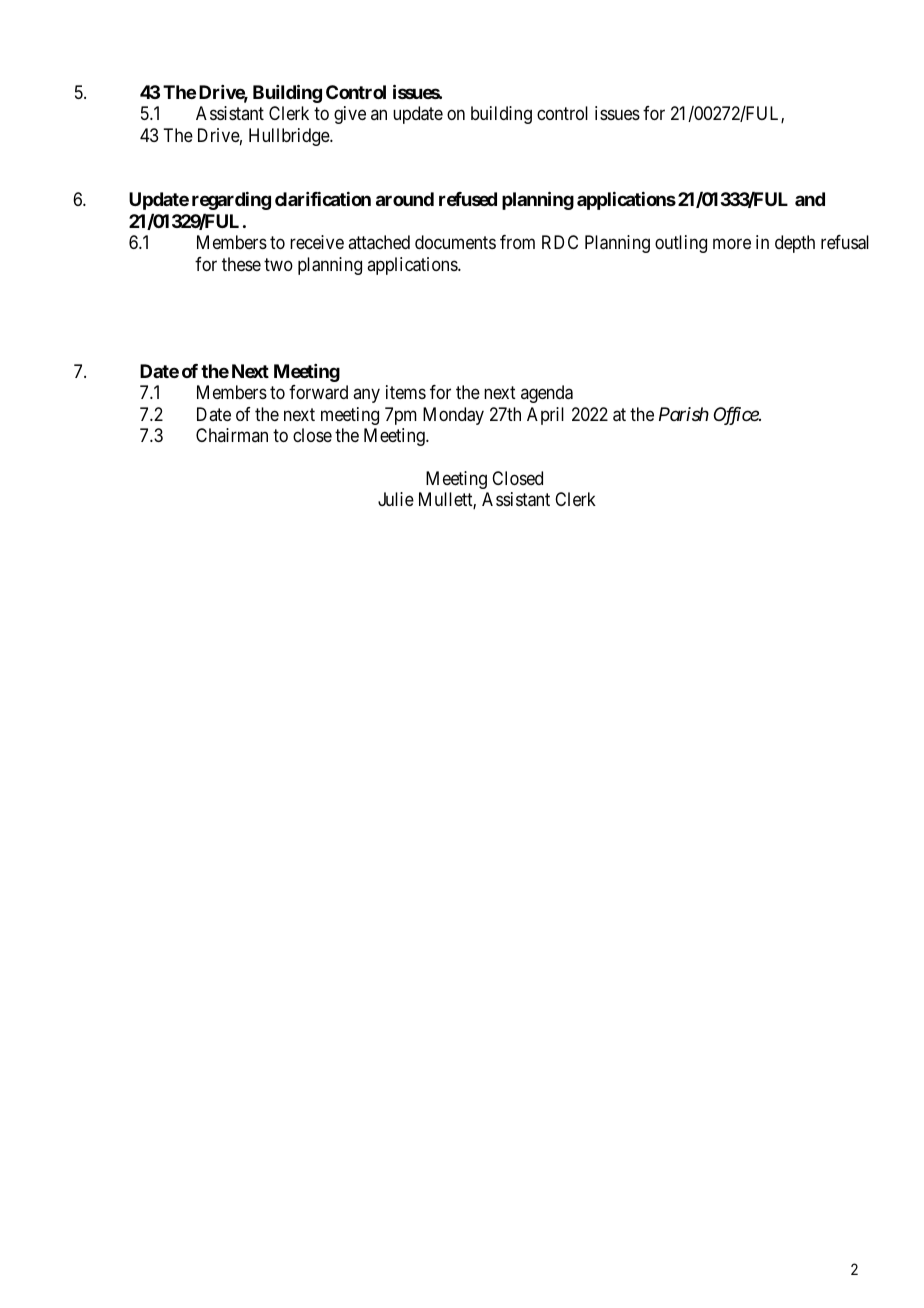 The height and width of the screenshot is (1308, 924). What do you see at coordinates (810, 199) in the screenshot?
I see `and` at bounding box center [810, 199].
